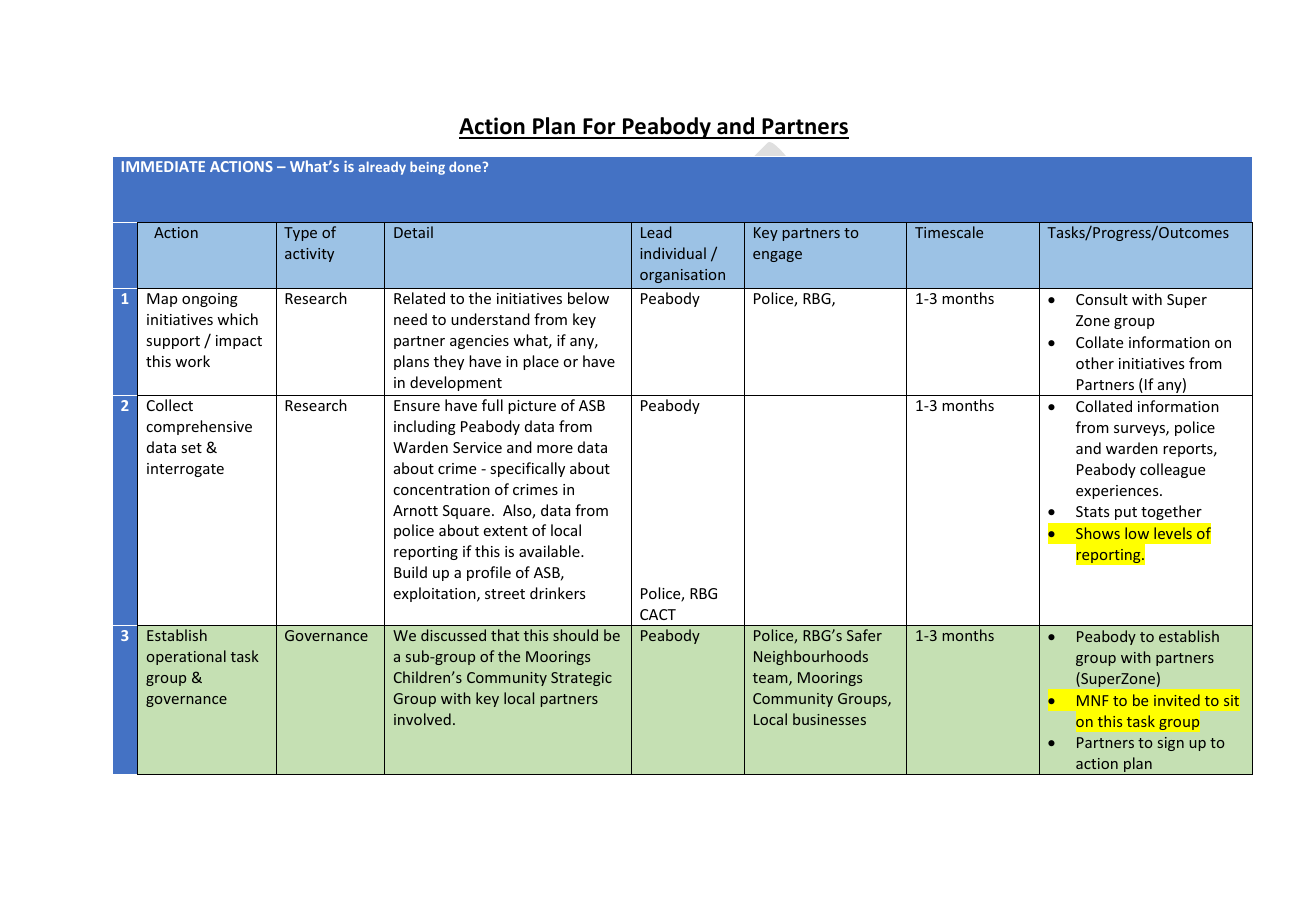 Image resolution: width=1308 pixels, height=924 pixels. What do you see at coordinates (555, 449) in the screenshot?
I see `more` at bounding box center [555, 449].
